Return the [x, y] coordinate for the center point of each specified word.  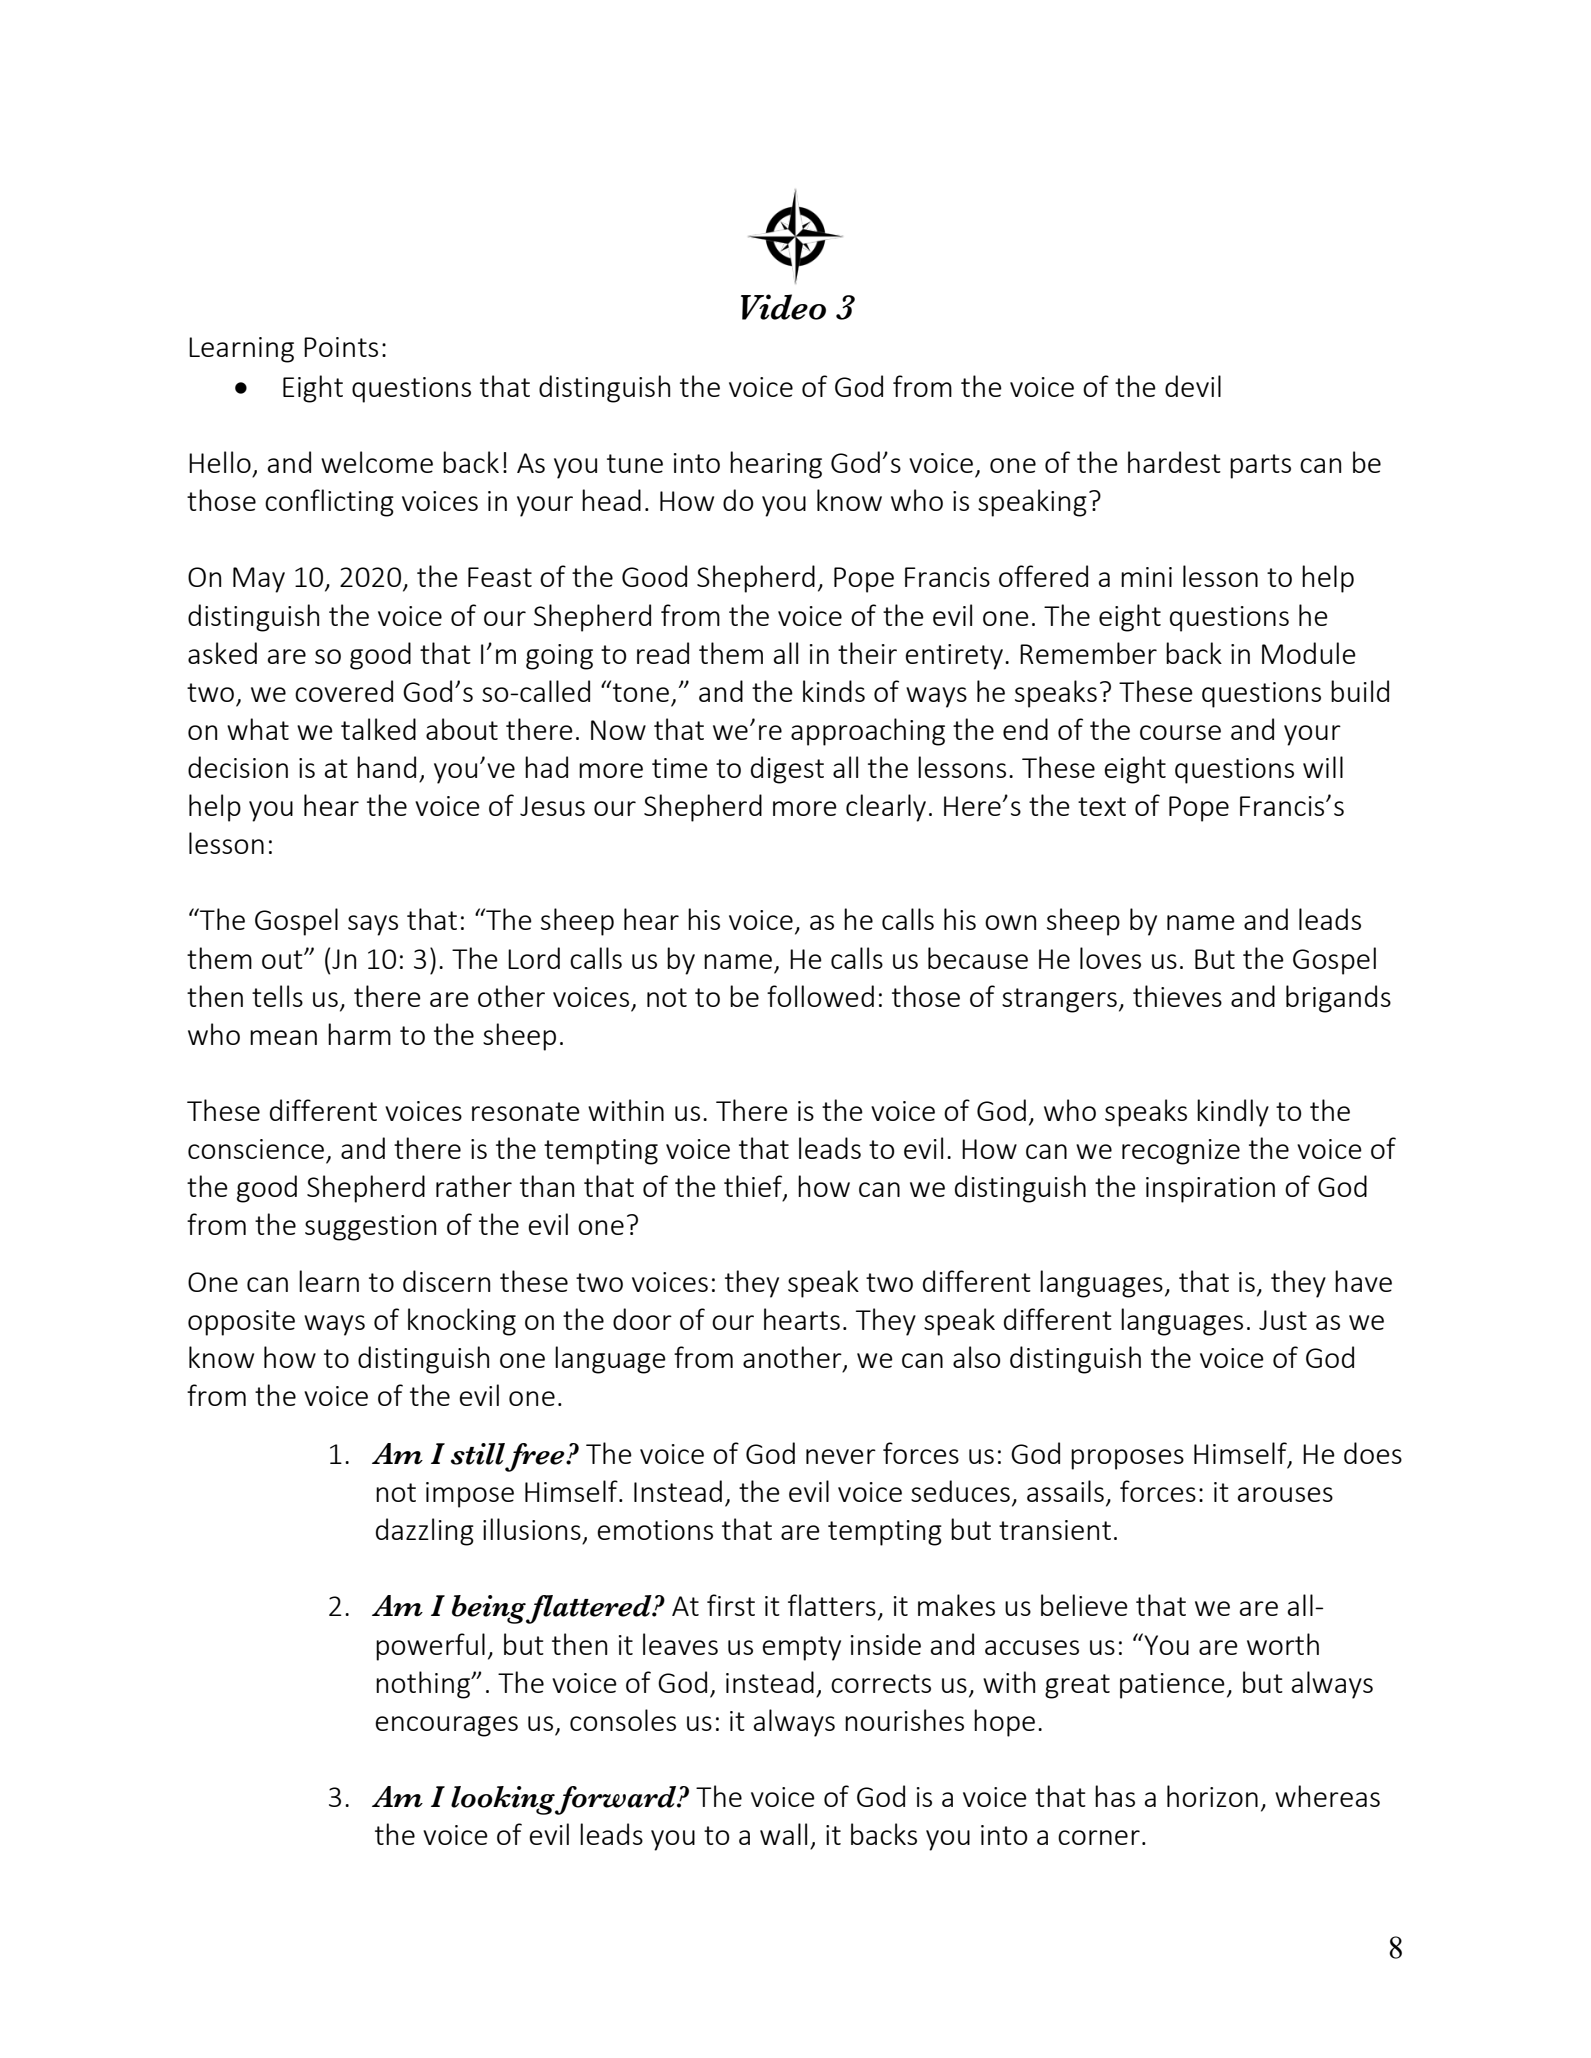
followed [820, 996]
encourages [446, 1726]
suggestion [370, 1228]
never [841, 1456]
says [373, 925]
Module [1309, 653]
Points [341, 347]
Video [783, 307]
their [867, 653]
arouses [1285, 1494]
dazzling [425, 1532]
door [642, 1319]
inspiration [1210, 1190]
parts [1260, 466]
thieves [1177, 996]
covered [344, 691]
